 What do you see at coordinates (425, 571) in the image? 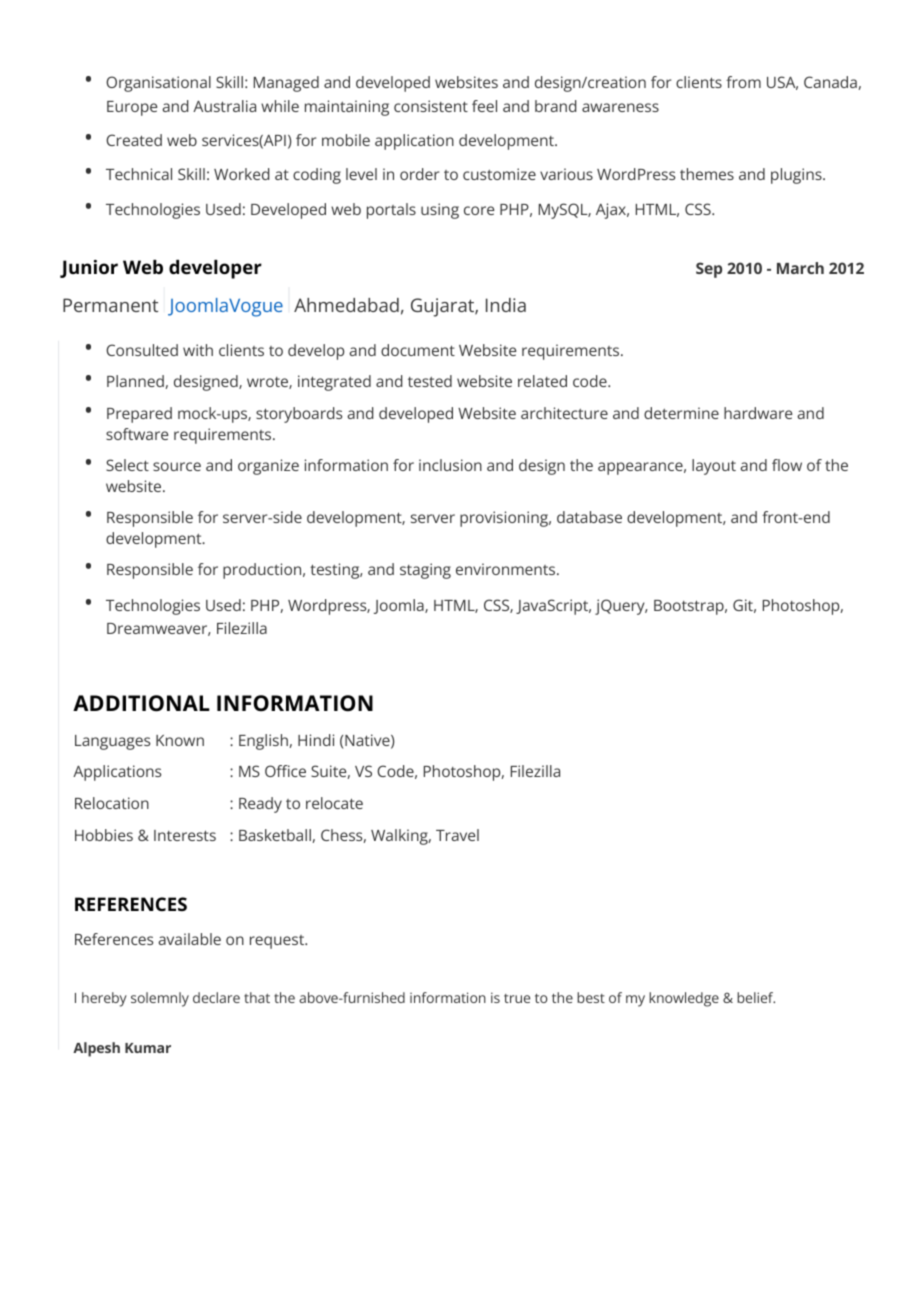
I see `staging` at bounding box center [425, 571].
